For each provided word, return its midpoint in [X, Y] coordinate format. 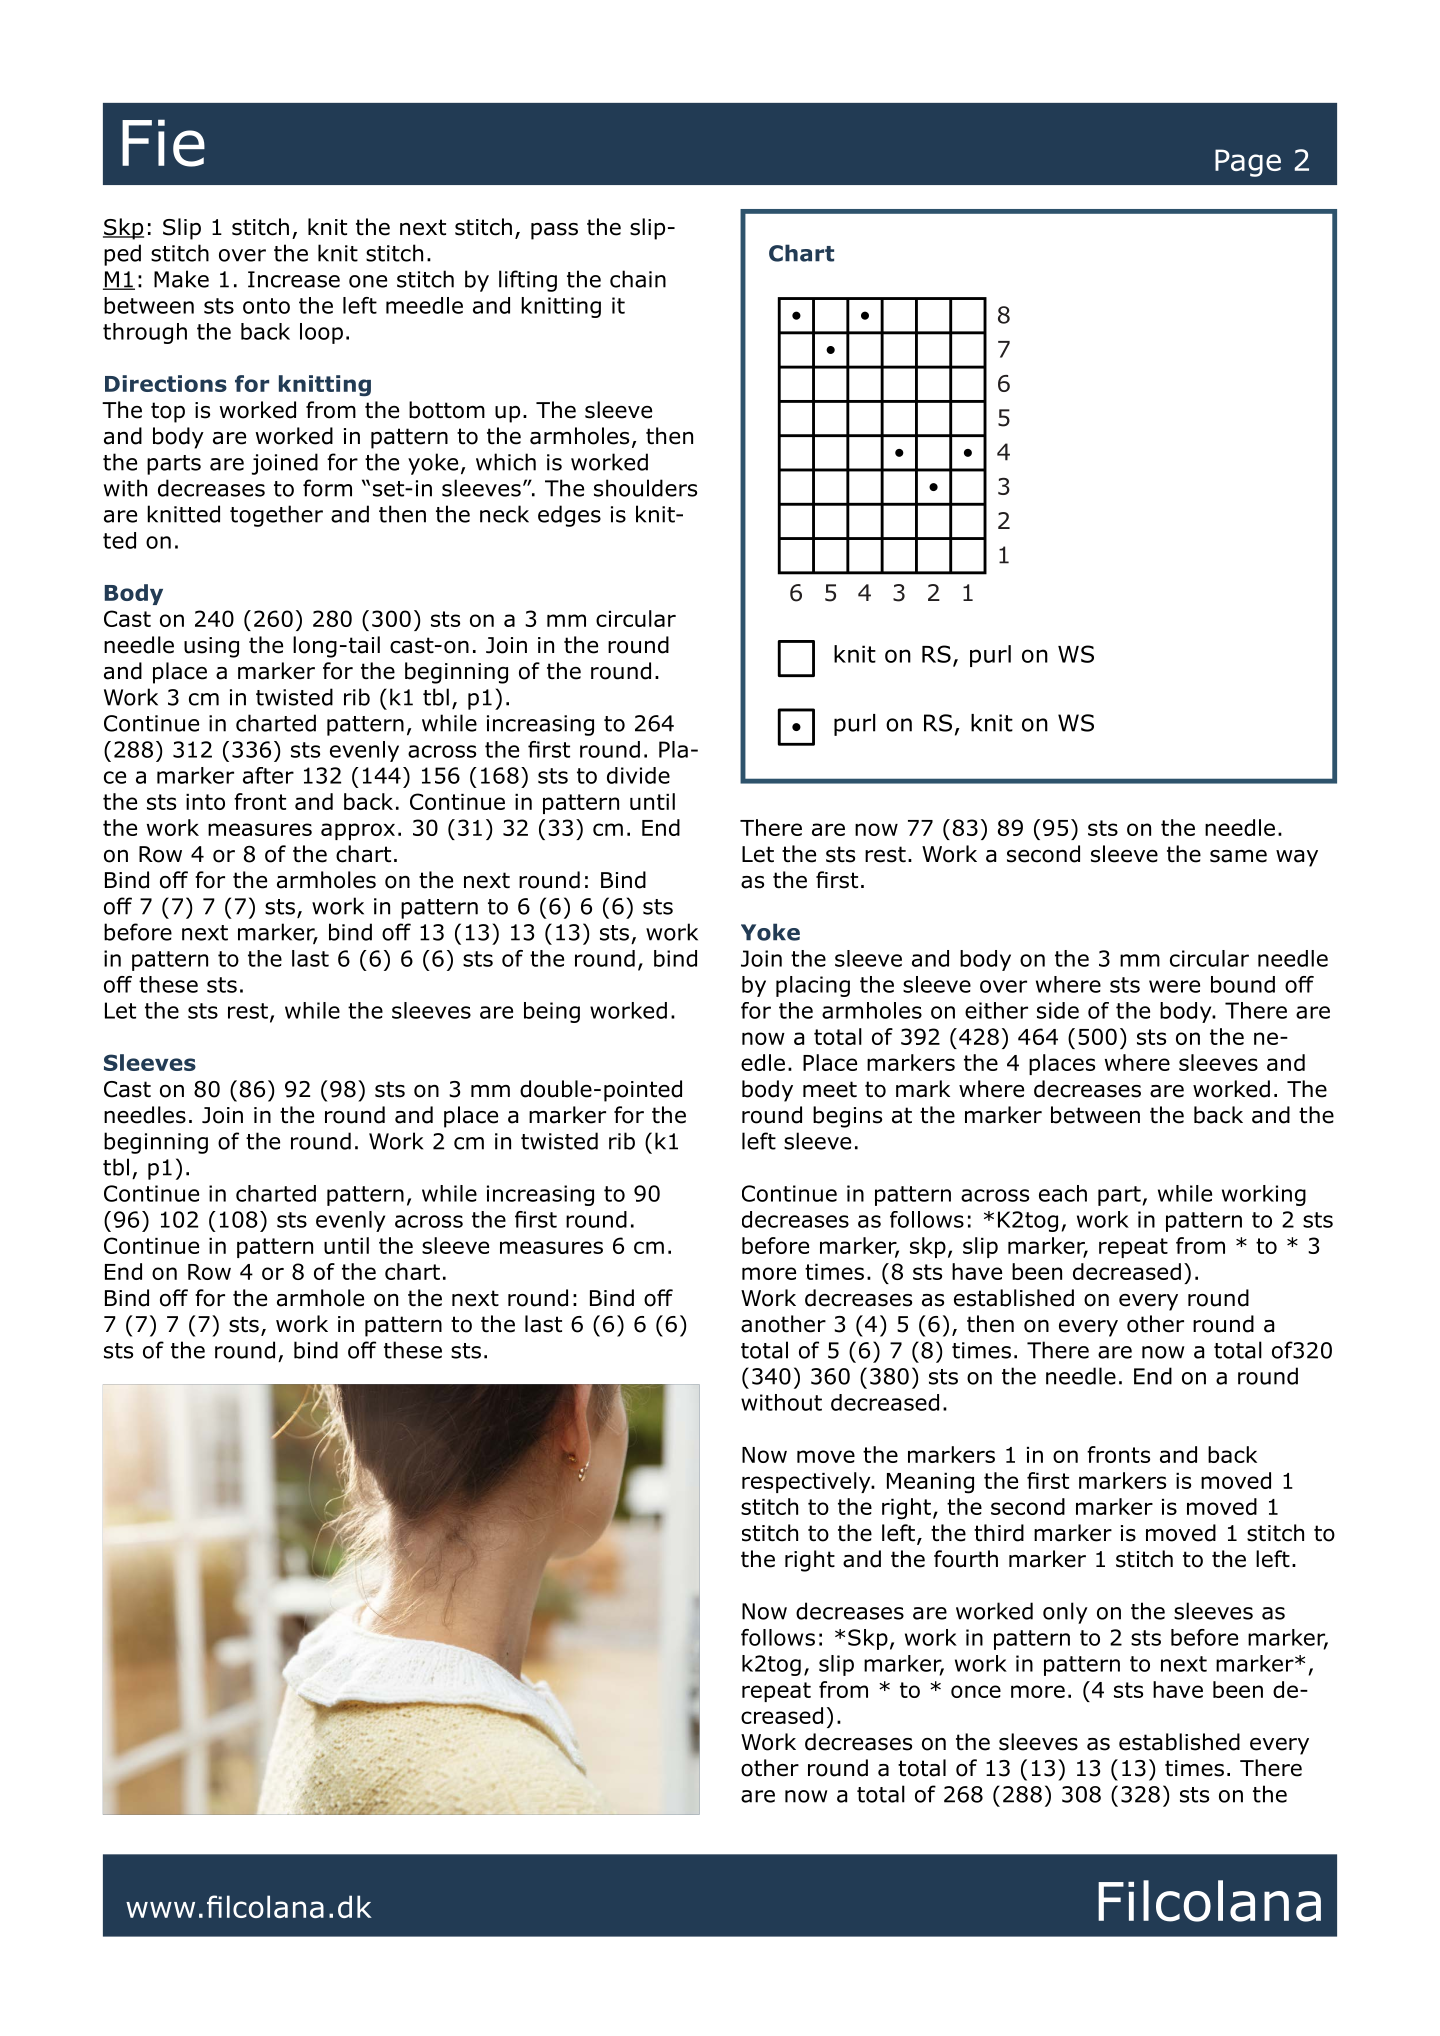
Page [1248, 163]
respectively [807, 1482]
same [1238, 856]
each [1063, 1193]
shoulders [645, 488]
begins [847, 1117]
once [976, 1691]
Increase [294, 279]
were [1174, 986]
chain [638, 279]
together [276, 516]
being [552, 1012]
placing [813, 986]
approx [358, 831]
